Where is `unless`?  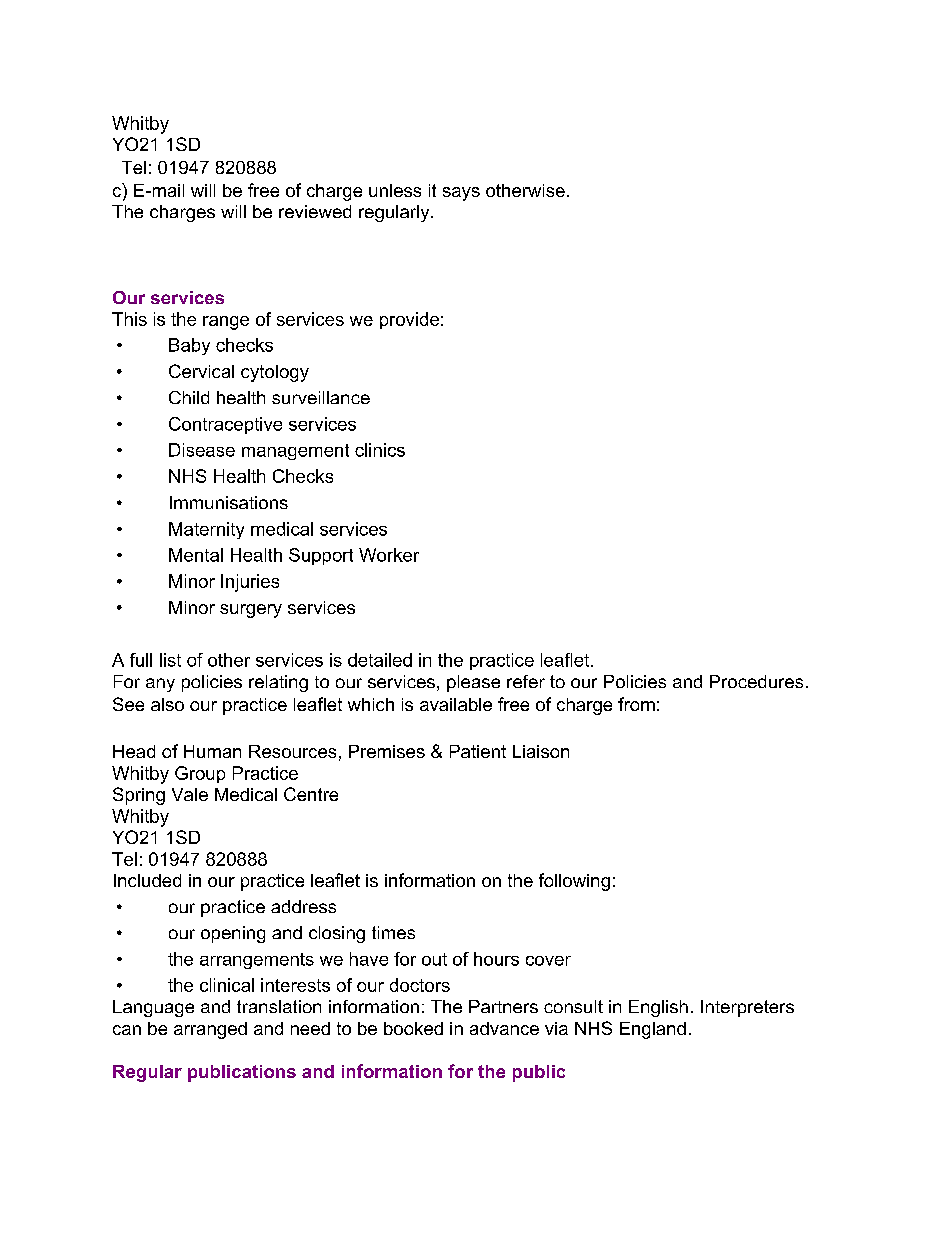 unless is located at coordinates (395, 190).
